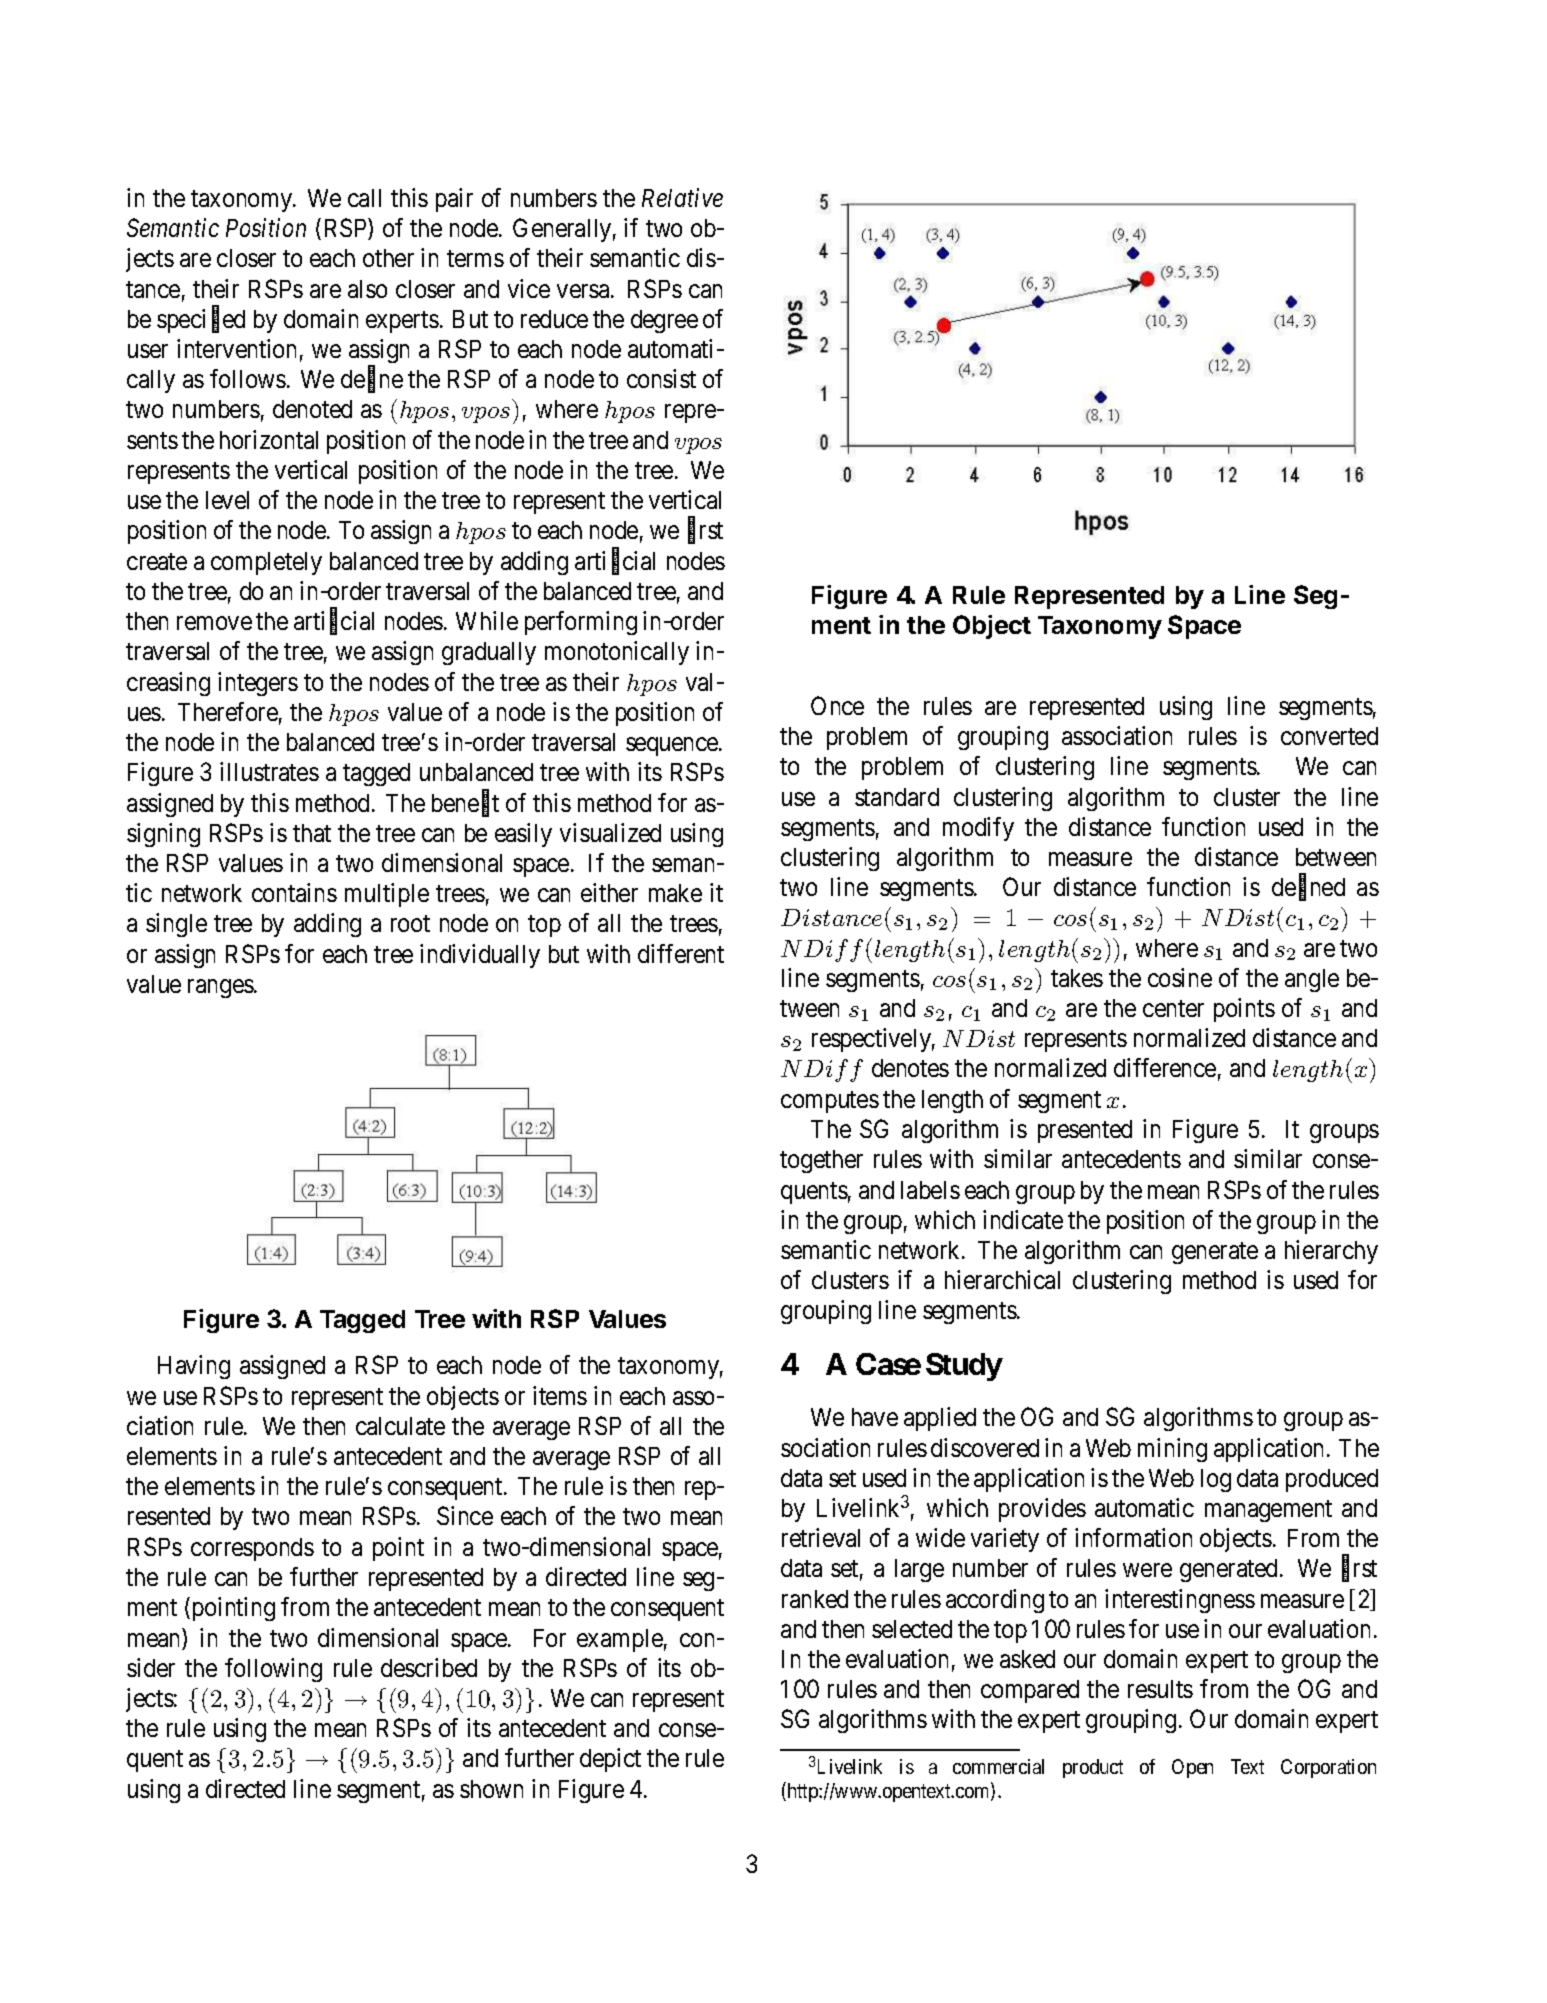  What do you see at coordinates (1180, 977) in the page?
I see `cosine` at bounding box center [1180, 977].
